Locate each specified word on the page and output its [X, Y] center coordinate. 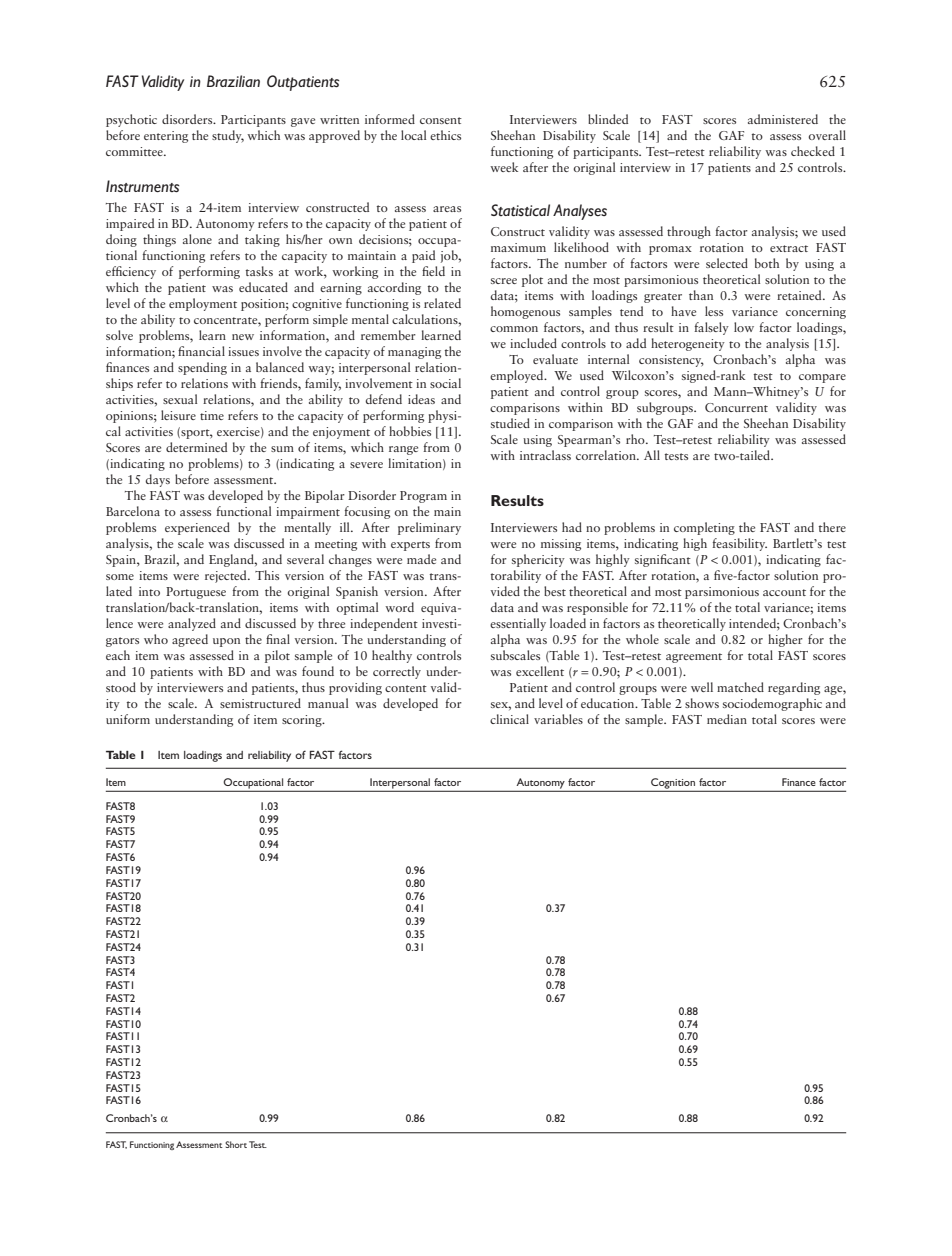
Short [236, 1144]
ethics [445, 135]
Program [423, 497]
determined [196, 447]
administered [783, 119]
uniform [128, 719]
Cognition [673, 784]
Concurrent [736, 407]
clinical [509, 719]
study [228, 136]
